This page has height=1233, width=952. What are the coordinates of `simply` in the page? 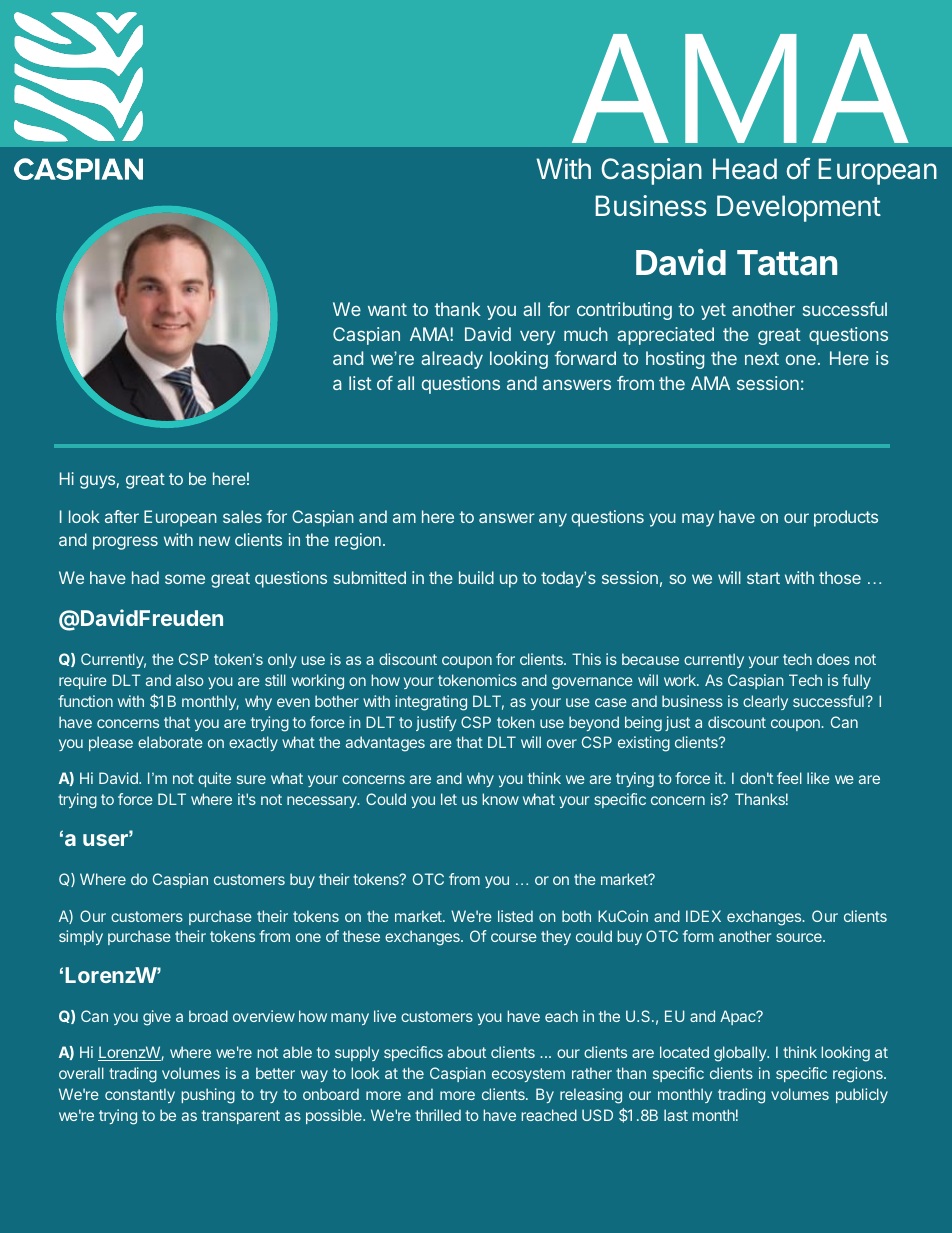 It's located at (81, 937).
